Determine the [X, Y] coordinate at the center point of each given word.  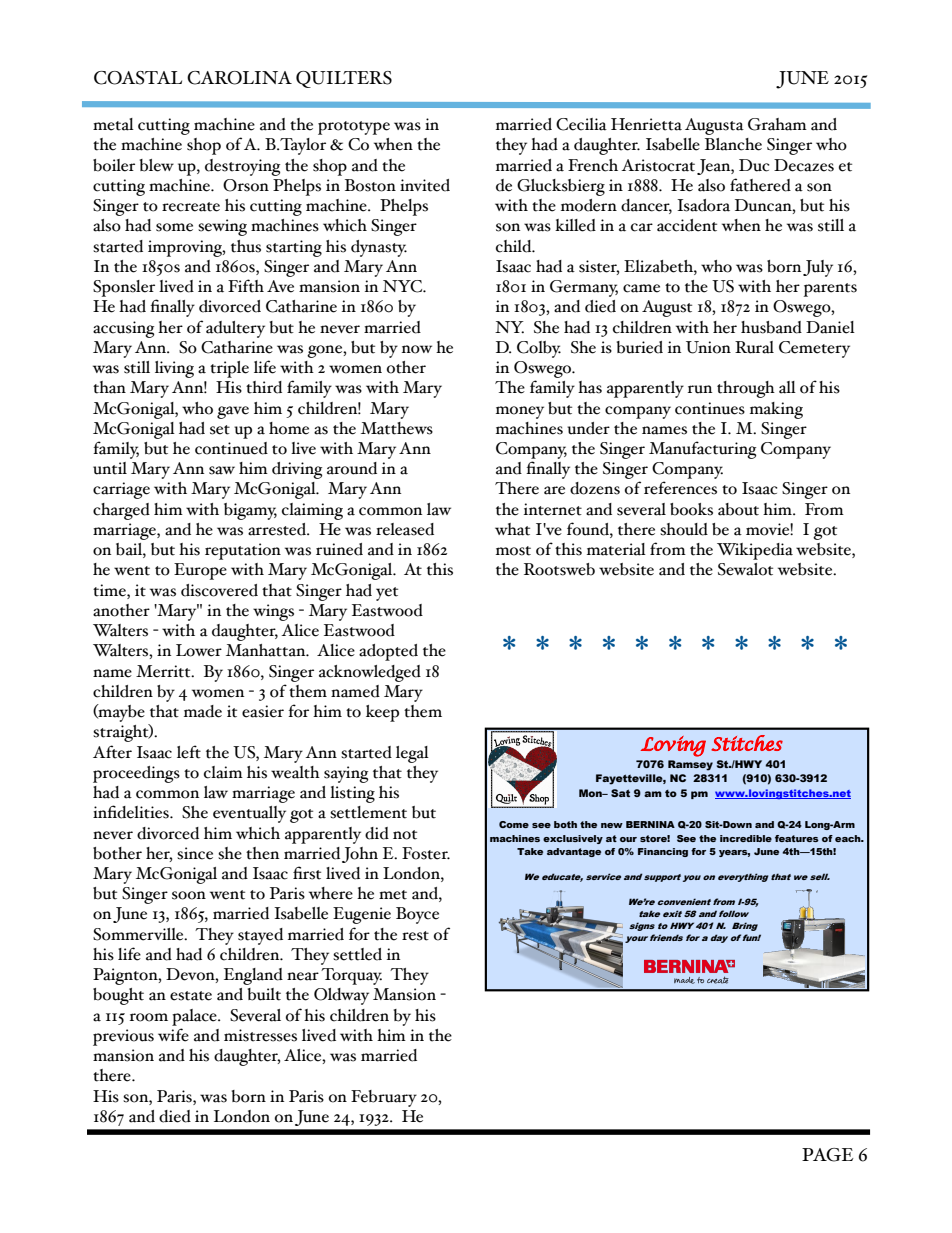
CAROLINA [239, 78]
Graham [777, 124]
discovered [219, 590]
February [384, 1098]
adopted [388, 652]
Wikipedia [755, 551]
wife [173, 1035]
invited [425, 185]
